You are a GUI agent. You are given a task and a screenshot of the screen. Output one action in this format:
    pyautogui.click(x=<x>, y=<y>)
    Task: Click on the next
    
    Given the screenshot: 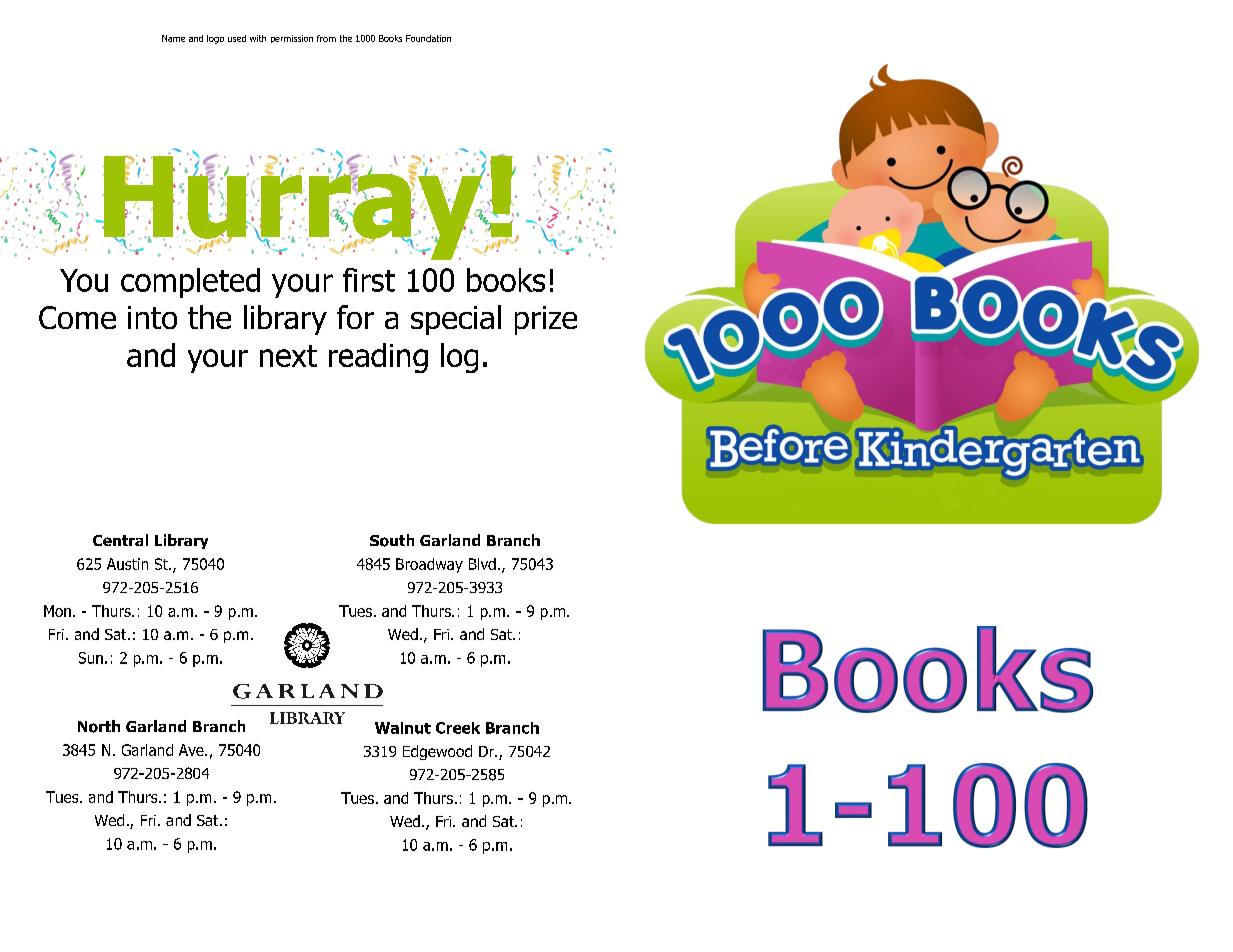 What is the action you would take?
    pyautogui.click(x=288, y=356)
